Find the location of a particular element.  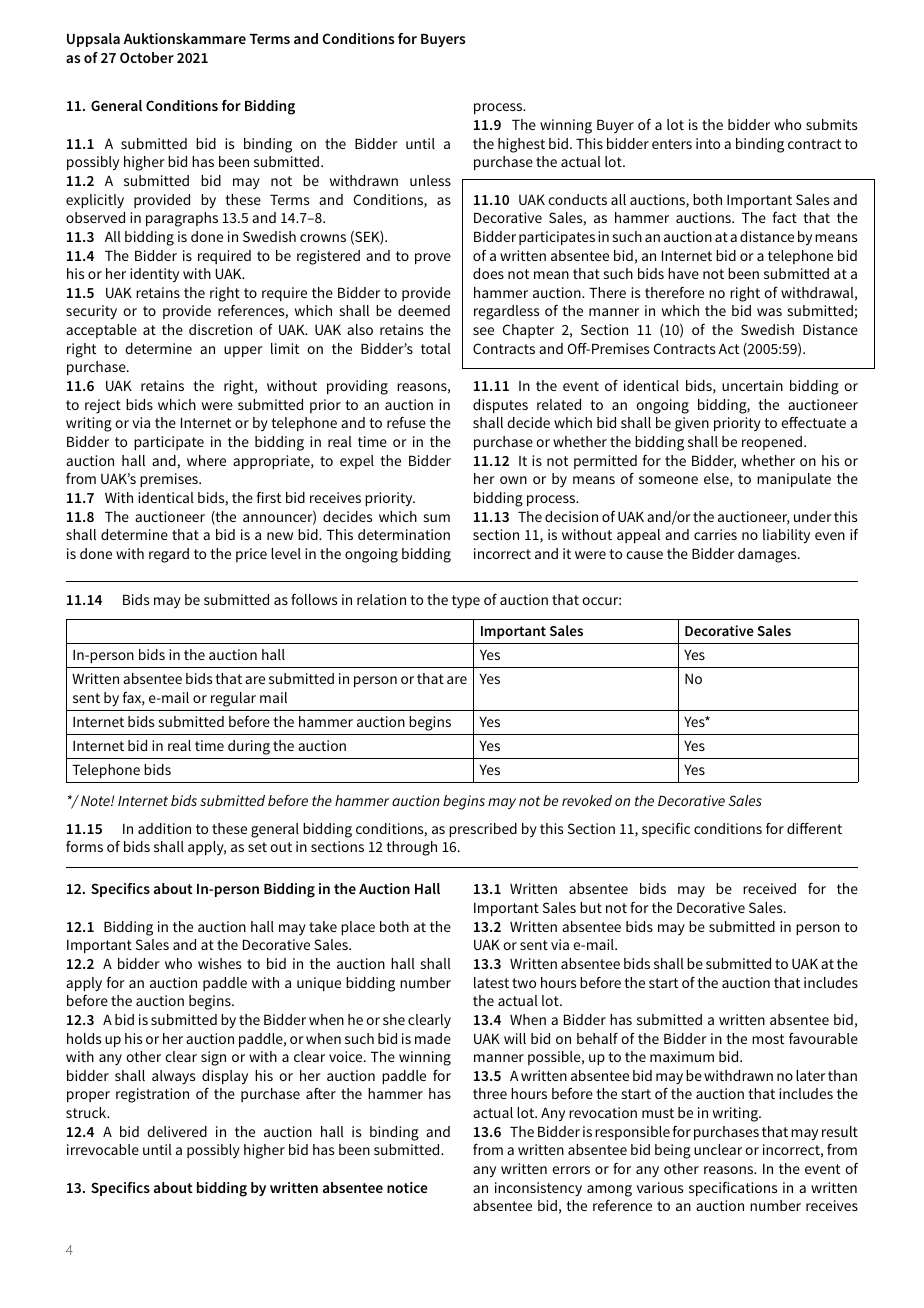

highest is located at coordinates (521, 145).
